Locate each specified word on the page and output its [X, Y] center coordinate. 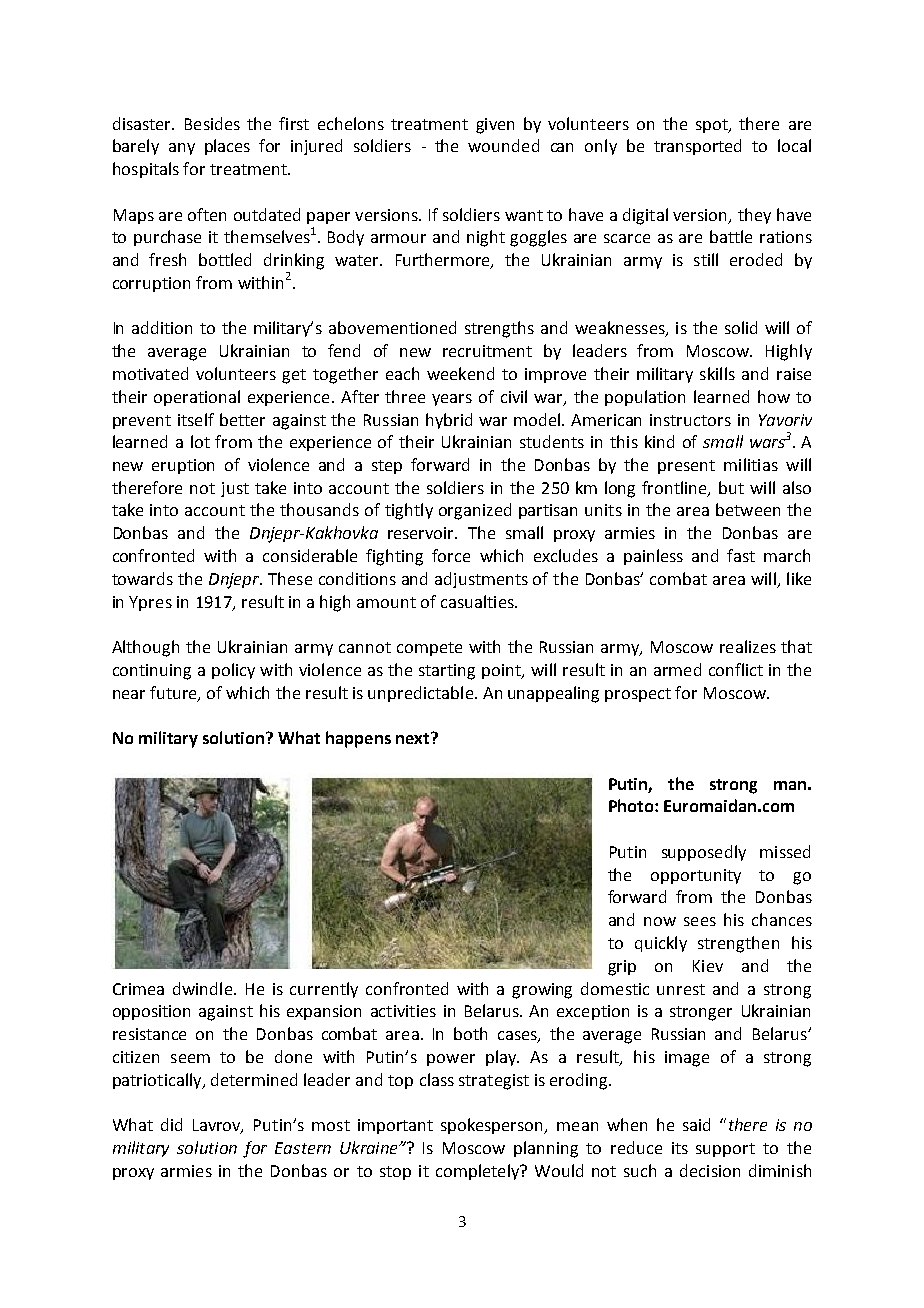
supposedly [704, 853]
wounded [503, 145]
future [174, 693]
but [731, 487]
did [171, 1124]
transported [697, 147]
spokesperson [493, 1126]
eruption [183, 466]
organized [475, 511]
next [412, 738]
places [227, 147]
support [725, 1150]
